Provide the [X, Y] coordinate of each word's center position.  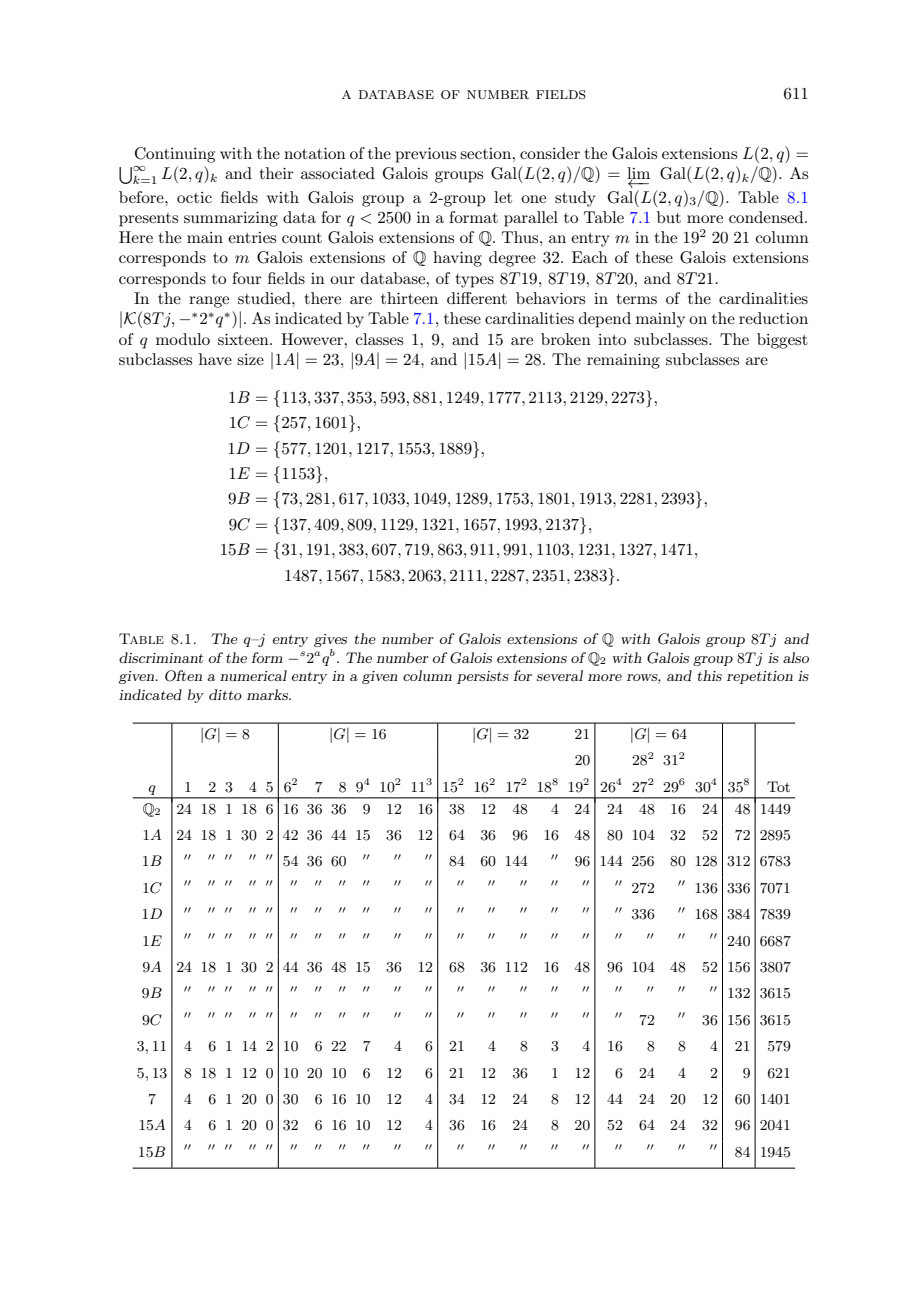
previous [425, 155]
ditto [225, 694]
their [277, 173]
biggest [782, 341]
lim [638, 174]
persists [483, 677]
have [215, 359]
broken [566, 339]
